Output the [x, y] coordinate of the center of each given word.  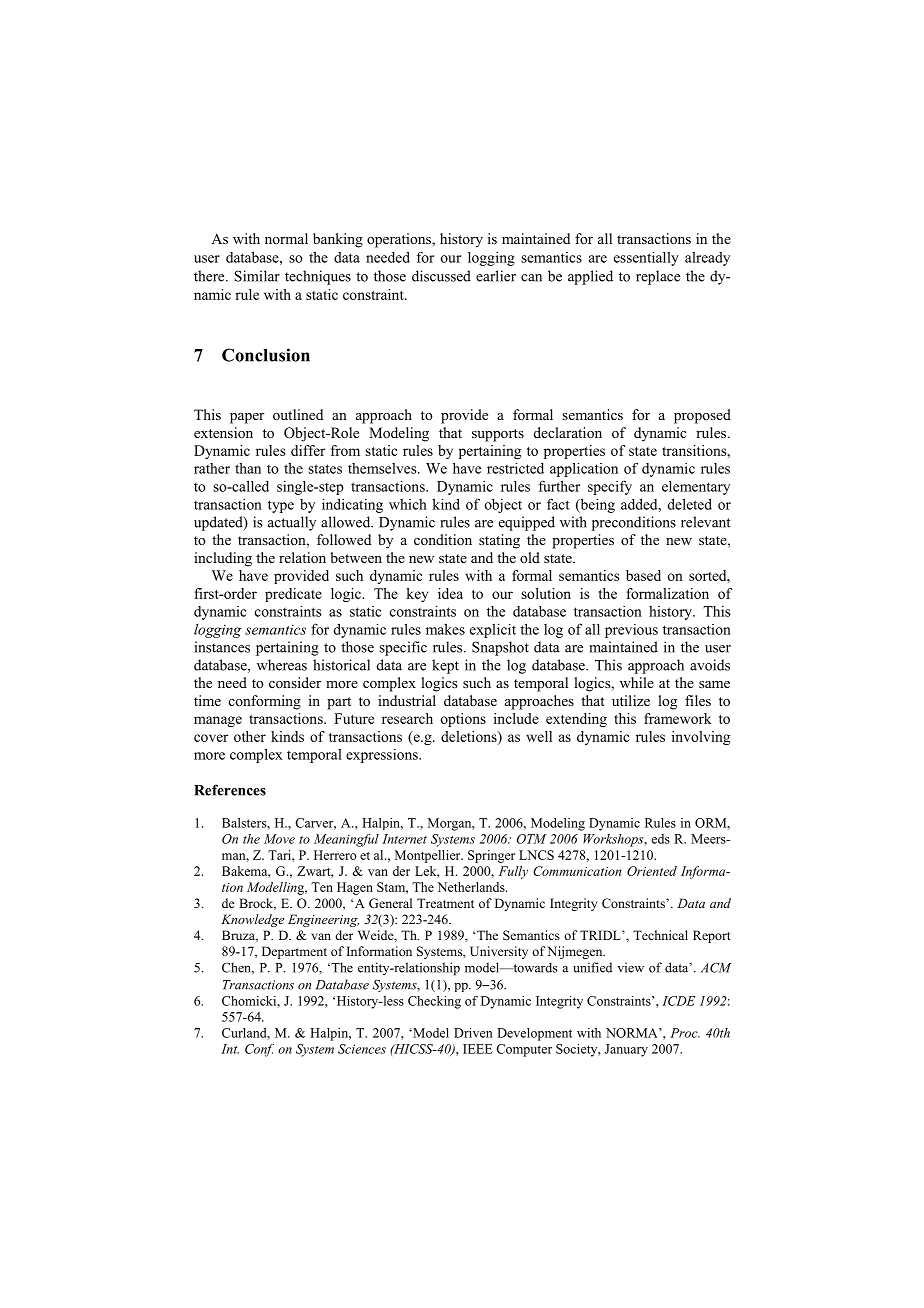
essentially [646, 259]
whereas [282, 665]
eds [660, 839]
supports [498, 435]
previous [631, 631]
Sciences [362, 1049]
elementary [696, 488]
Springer [491, 856]
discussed [441, 276]
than [248, 468]
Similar [257, 276]
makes [445, 629]
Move [279, 839]
